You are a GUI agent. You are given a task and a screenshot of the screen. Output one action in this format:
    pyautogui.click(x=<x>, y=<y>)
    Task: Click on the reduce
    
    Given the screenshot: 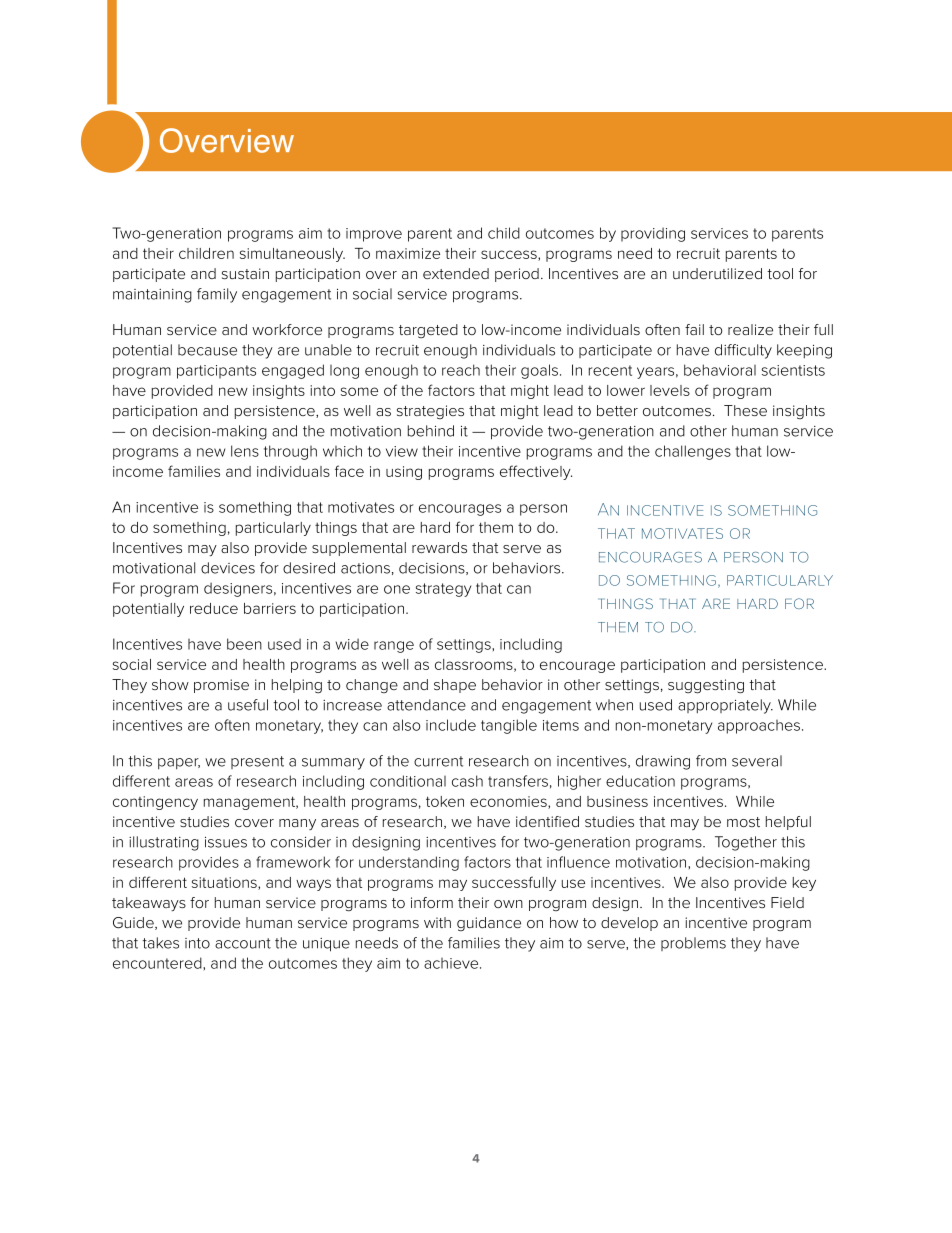 What is the action you would take?
    pyautogui.click(x=214, y=608)
